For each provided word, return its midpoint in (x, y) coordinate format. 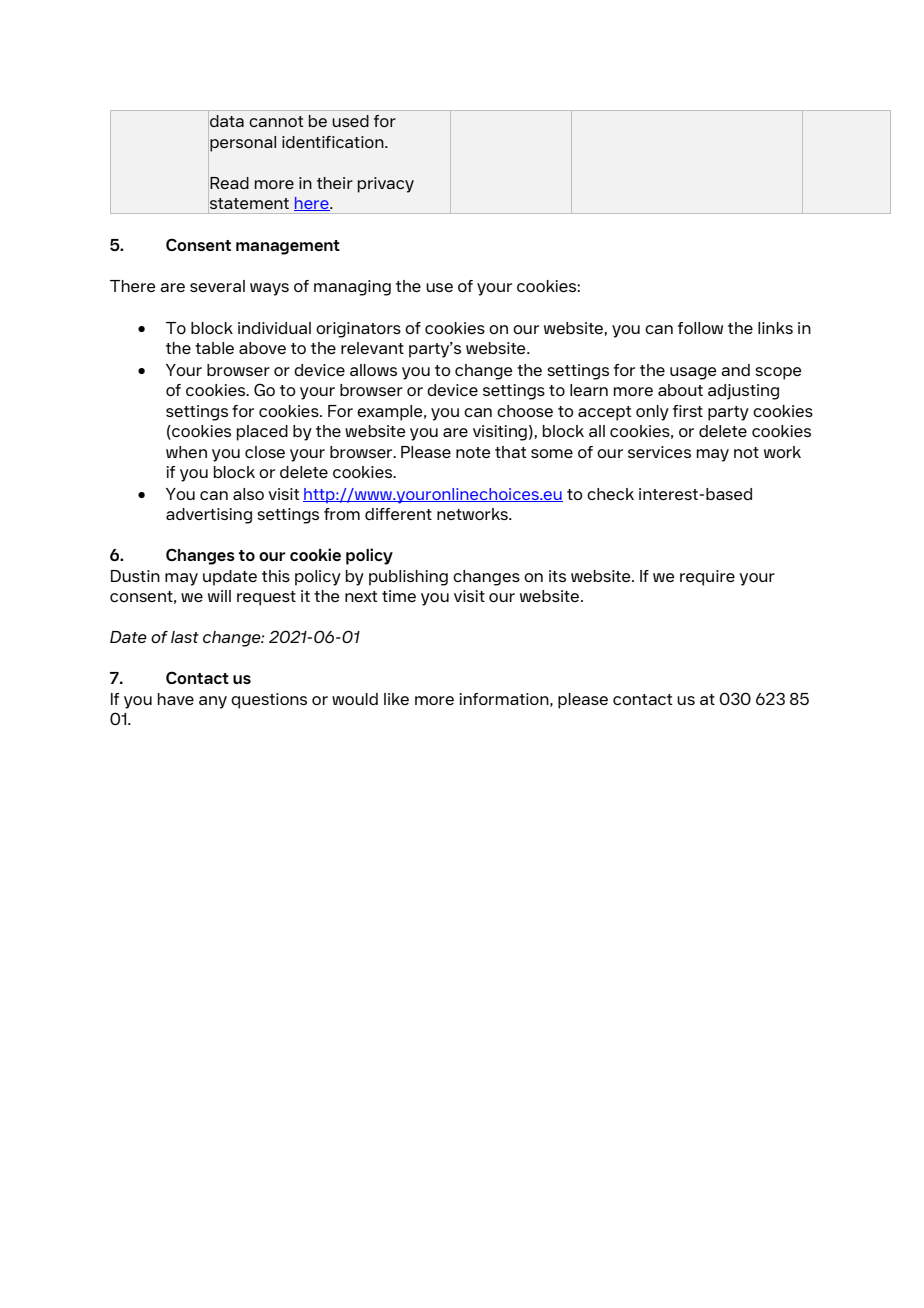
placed (262, 433)
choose (525, 411)
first (688, 411)
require (707, 578)
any (213, 702)
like (396, 699)
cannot (276, 121)
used (350, 121)
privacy (386, 185)
